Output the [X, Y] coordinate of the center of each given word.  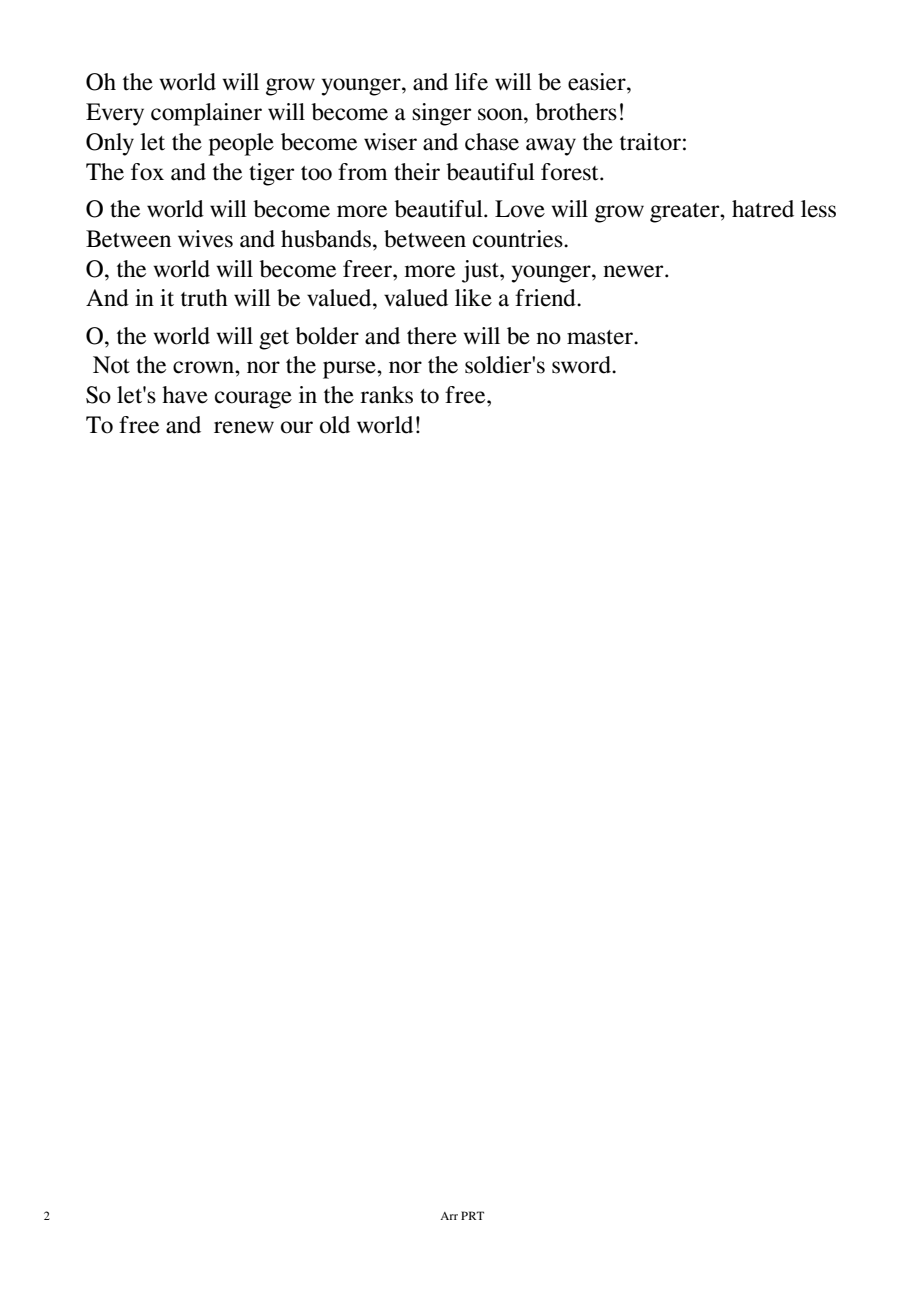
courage [253, 400]
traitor [650, 142]
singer [441, 114]
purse [350, 370]
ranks [386, 395]
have [185, 395]
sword [582, 365]
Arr [449, 1216]
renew [244, 427]
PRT [472, 1215]
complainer [206, 114]
